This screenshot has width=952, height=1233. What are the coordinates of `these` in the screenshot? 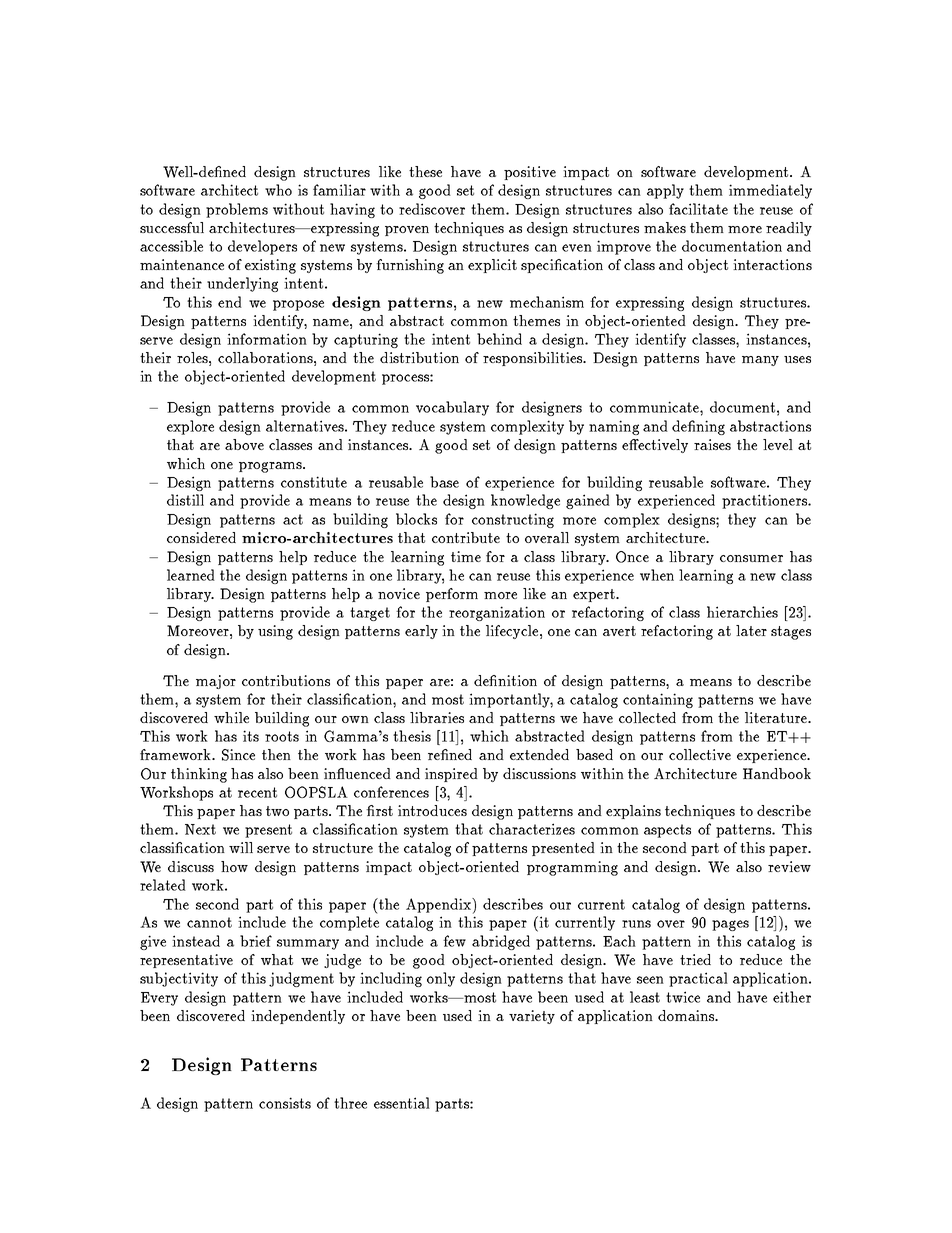 It's located at (425, 171).
